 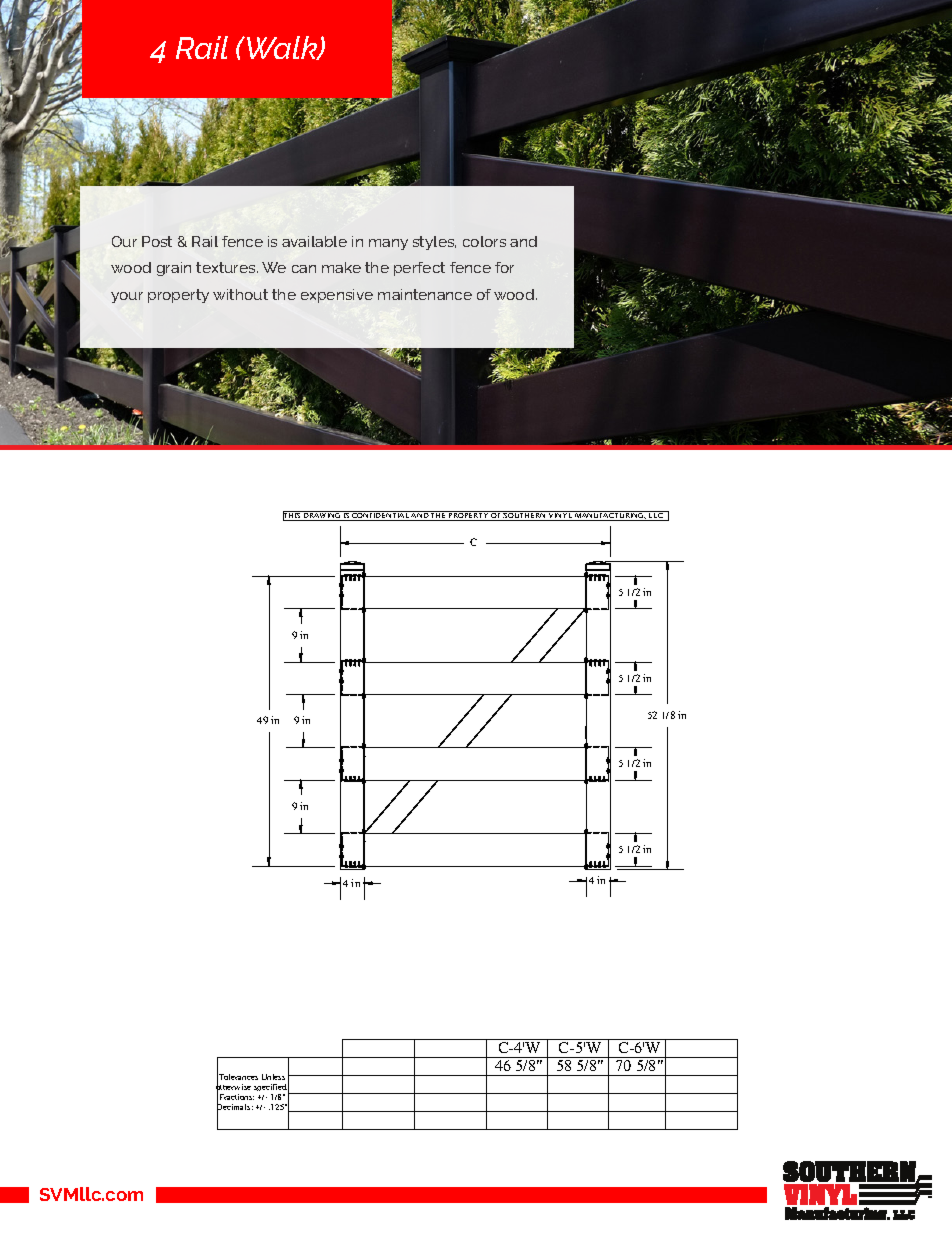 I want to click on available, so click(x=314, y=241).
